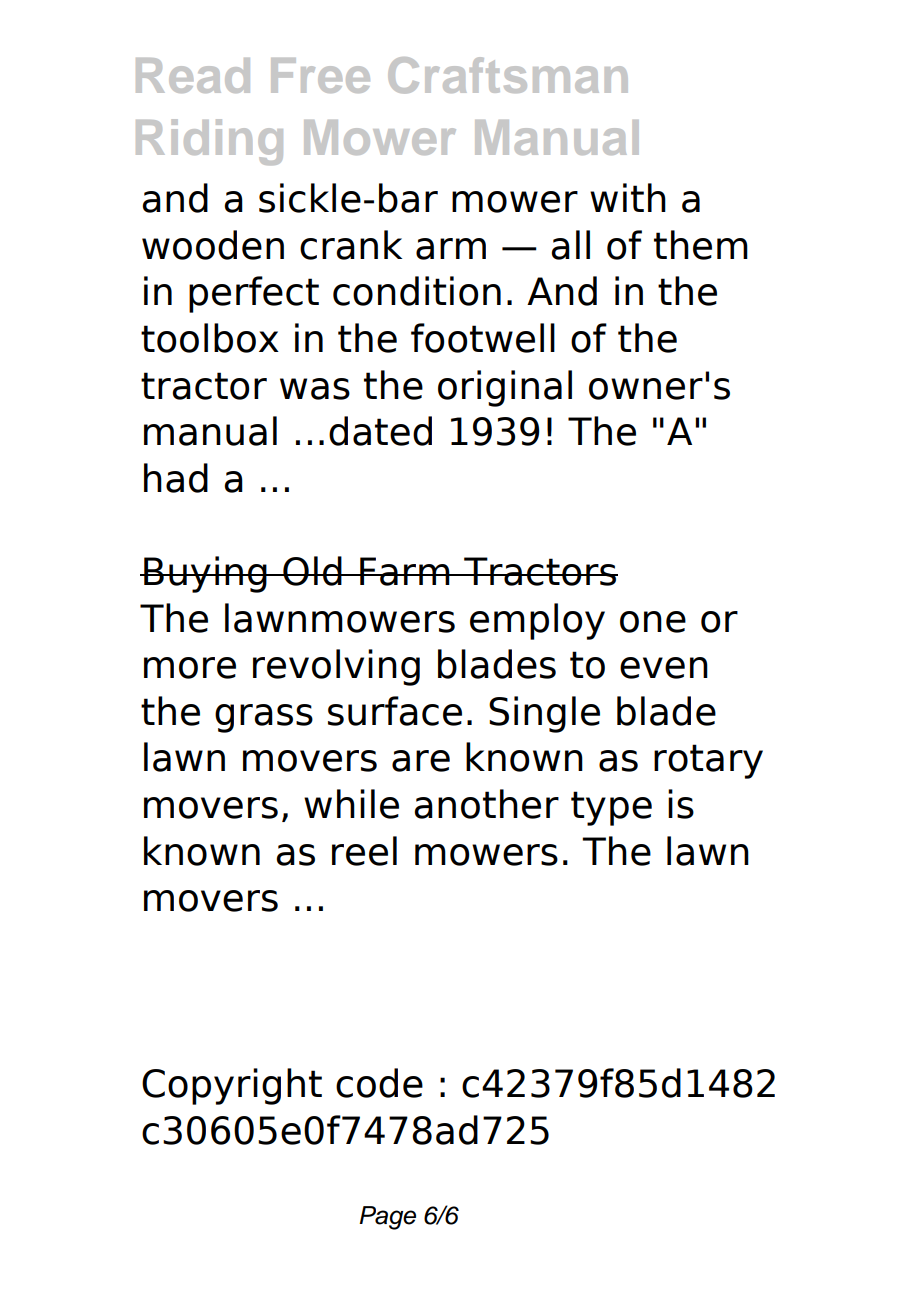 This document has height=1303, width=924. Describe the element at coordinates (387, 1218) in the document. I see `Page` at that location.
